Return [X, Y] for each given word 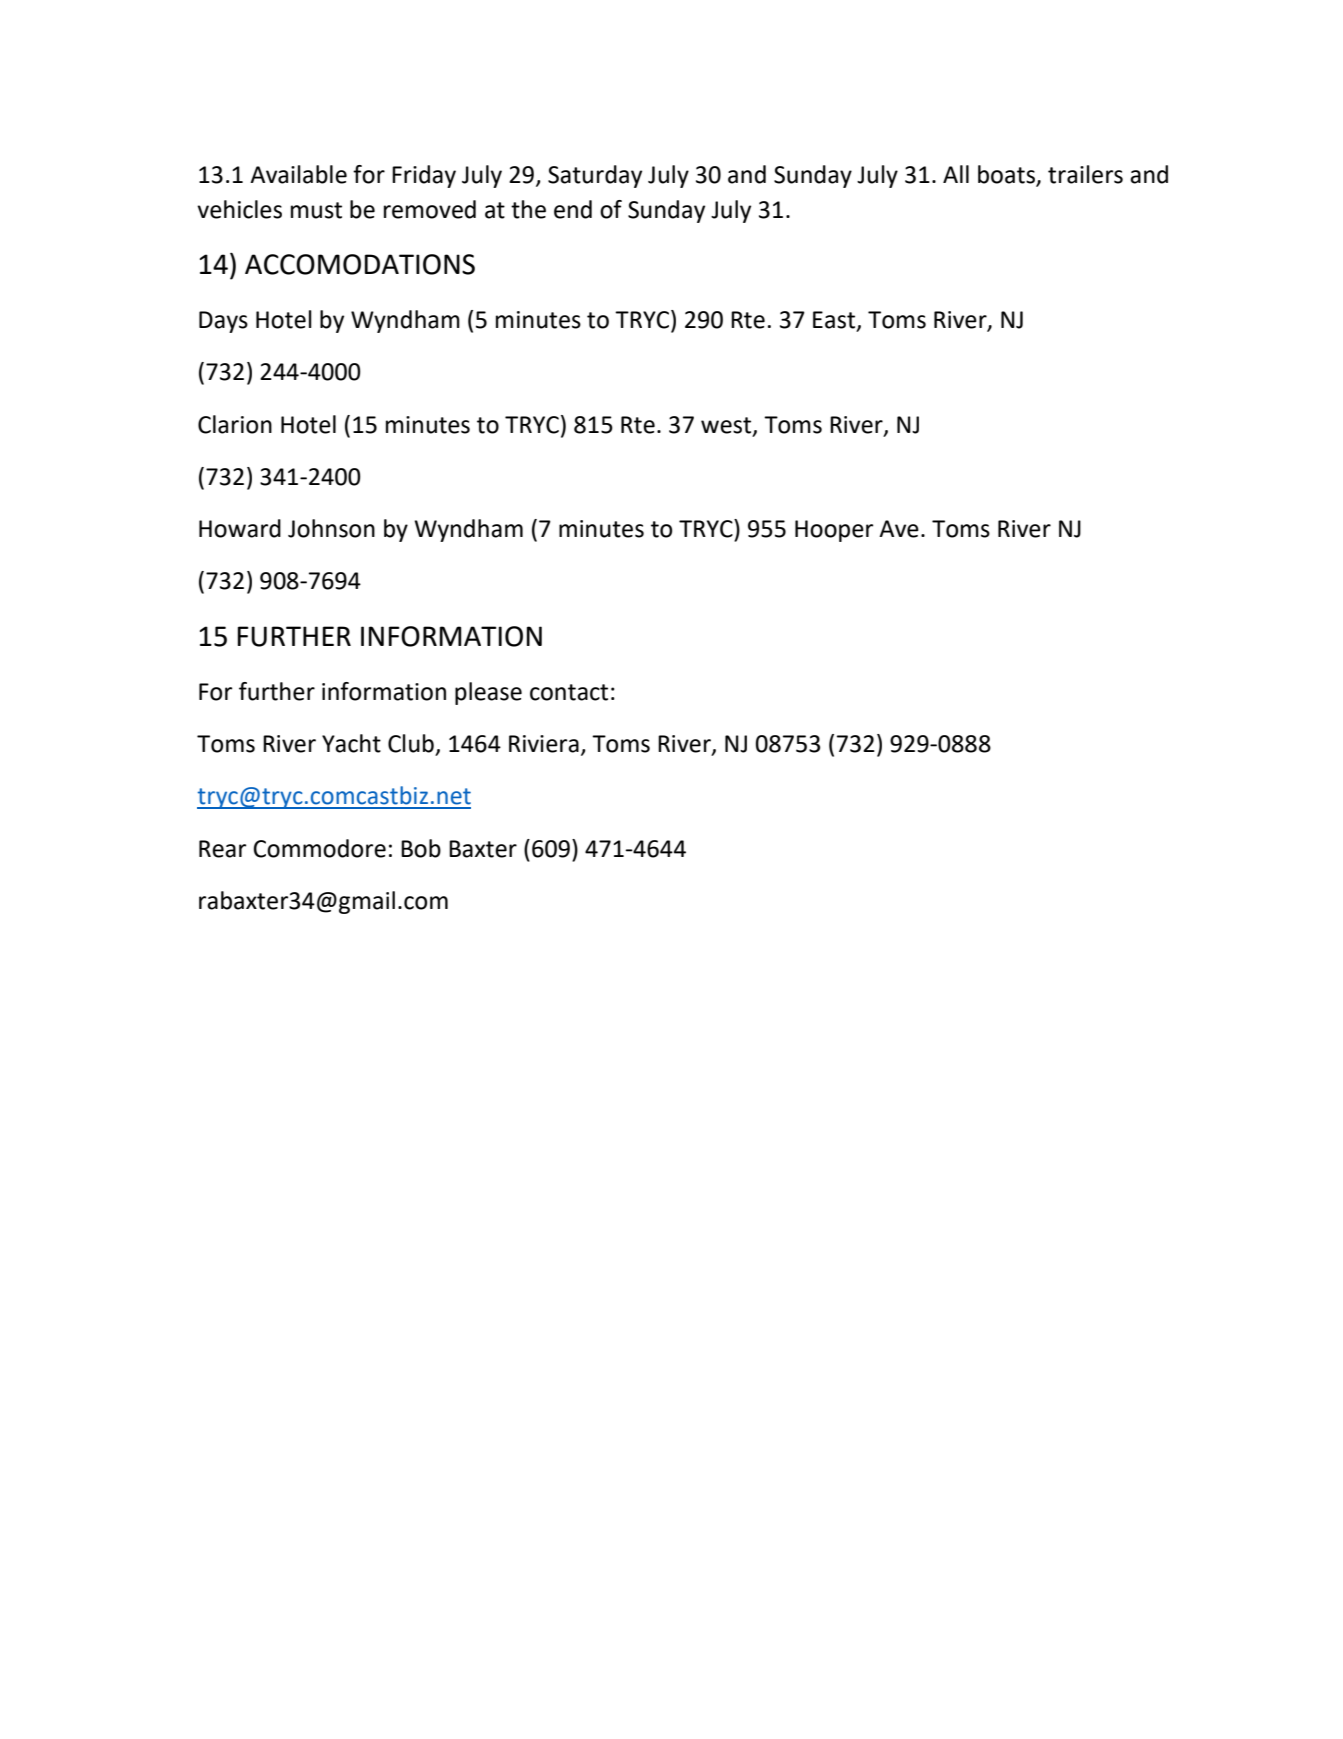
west [727, 426]
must [316, 210]
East [835, 321]
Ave [899, 529]
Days [223, 322]
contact [569, 692]
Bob [421, 848]
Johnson [331, 528]
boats [1007, 175]
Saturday [595, 176]
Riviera [544, 744]
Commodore [319, 848]
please [488, 693]
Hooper [834, 531]
